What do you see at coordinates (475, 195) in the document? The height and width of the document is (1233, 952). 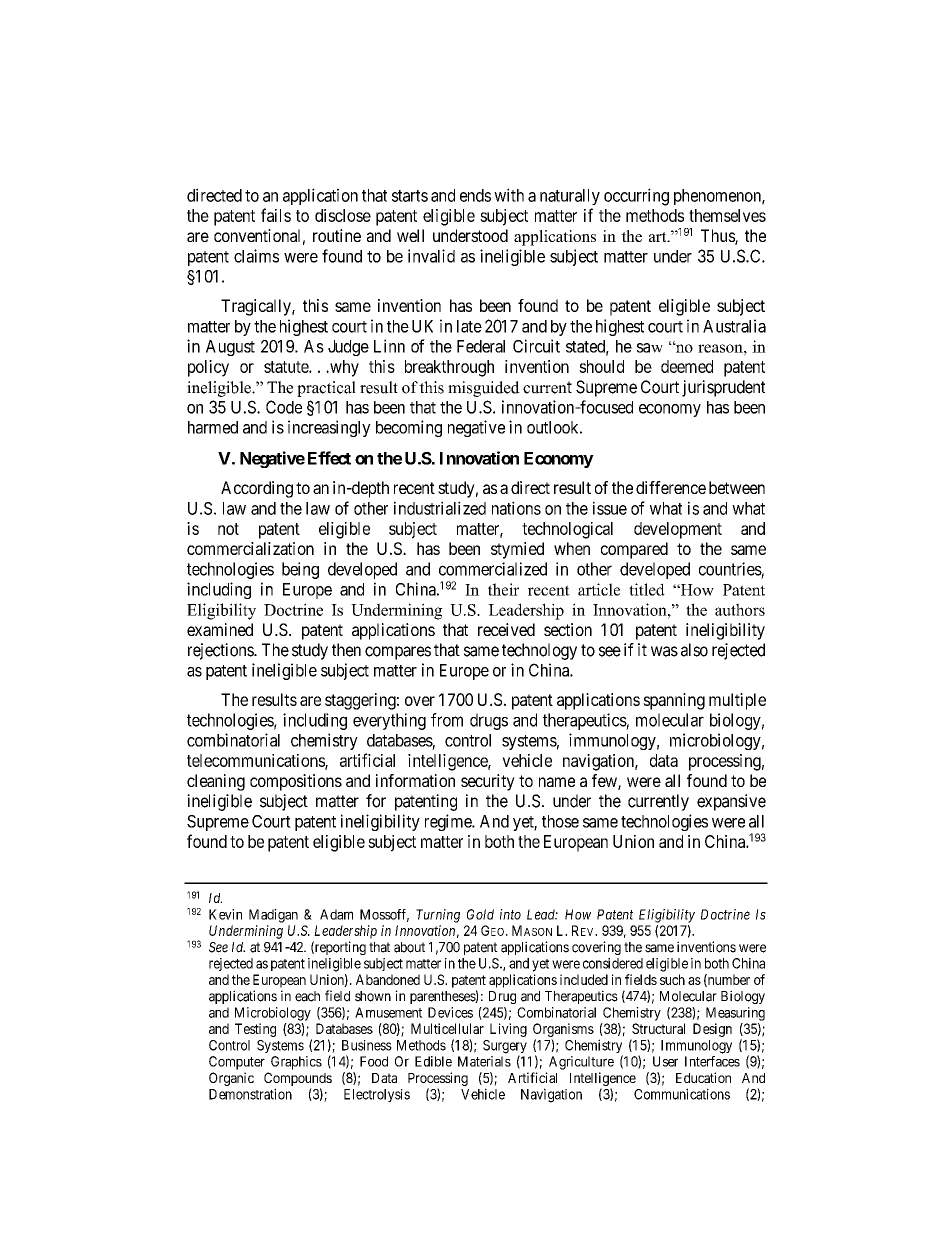 I see `ends` at bounding box center [475, 195].
